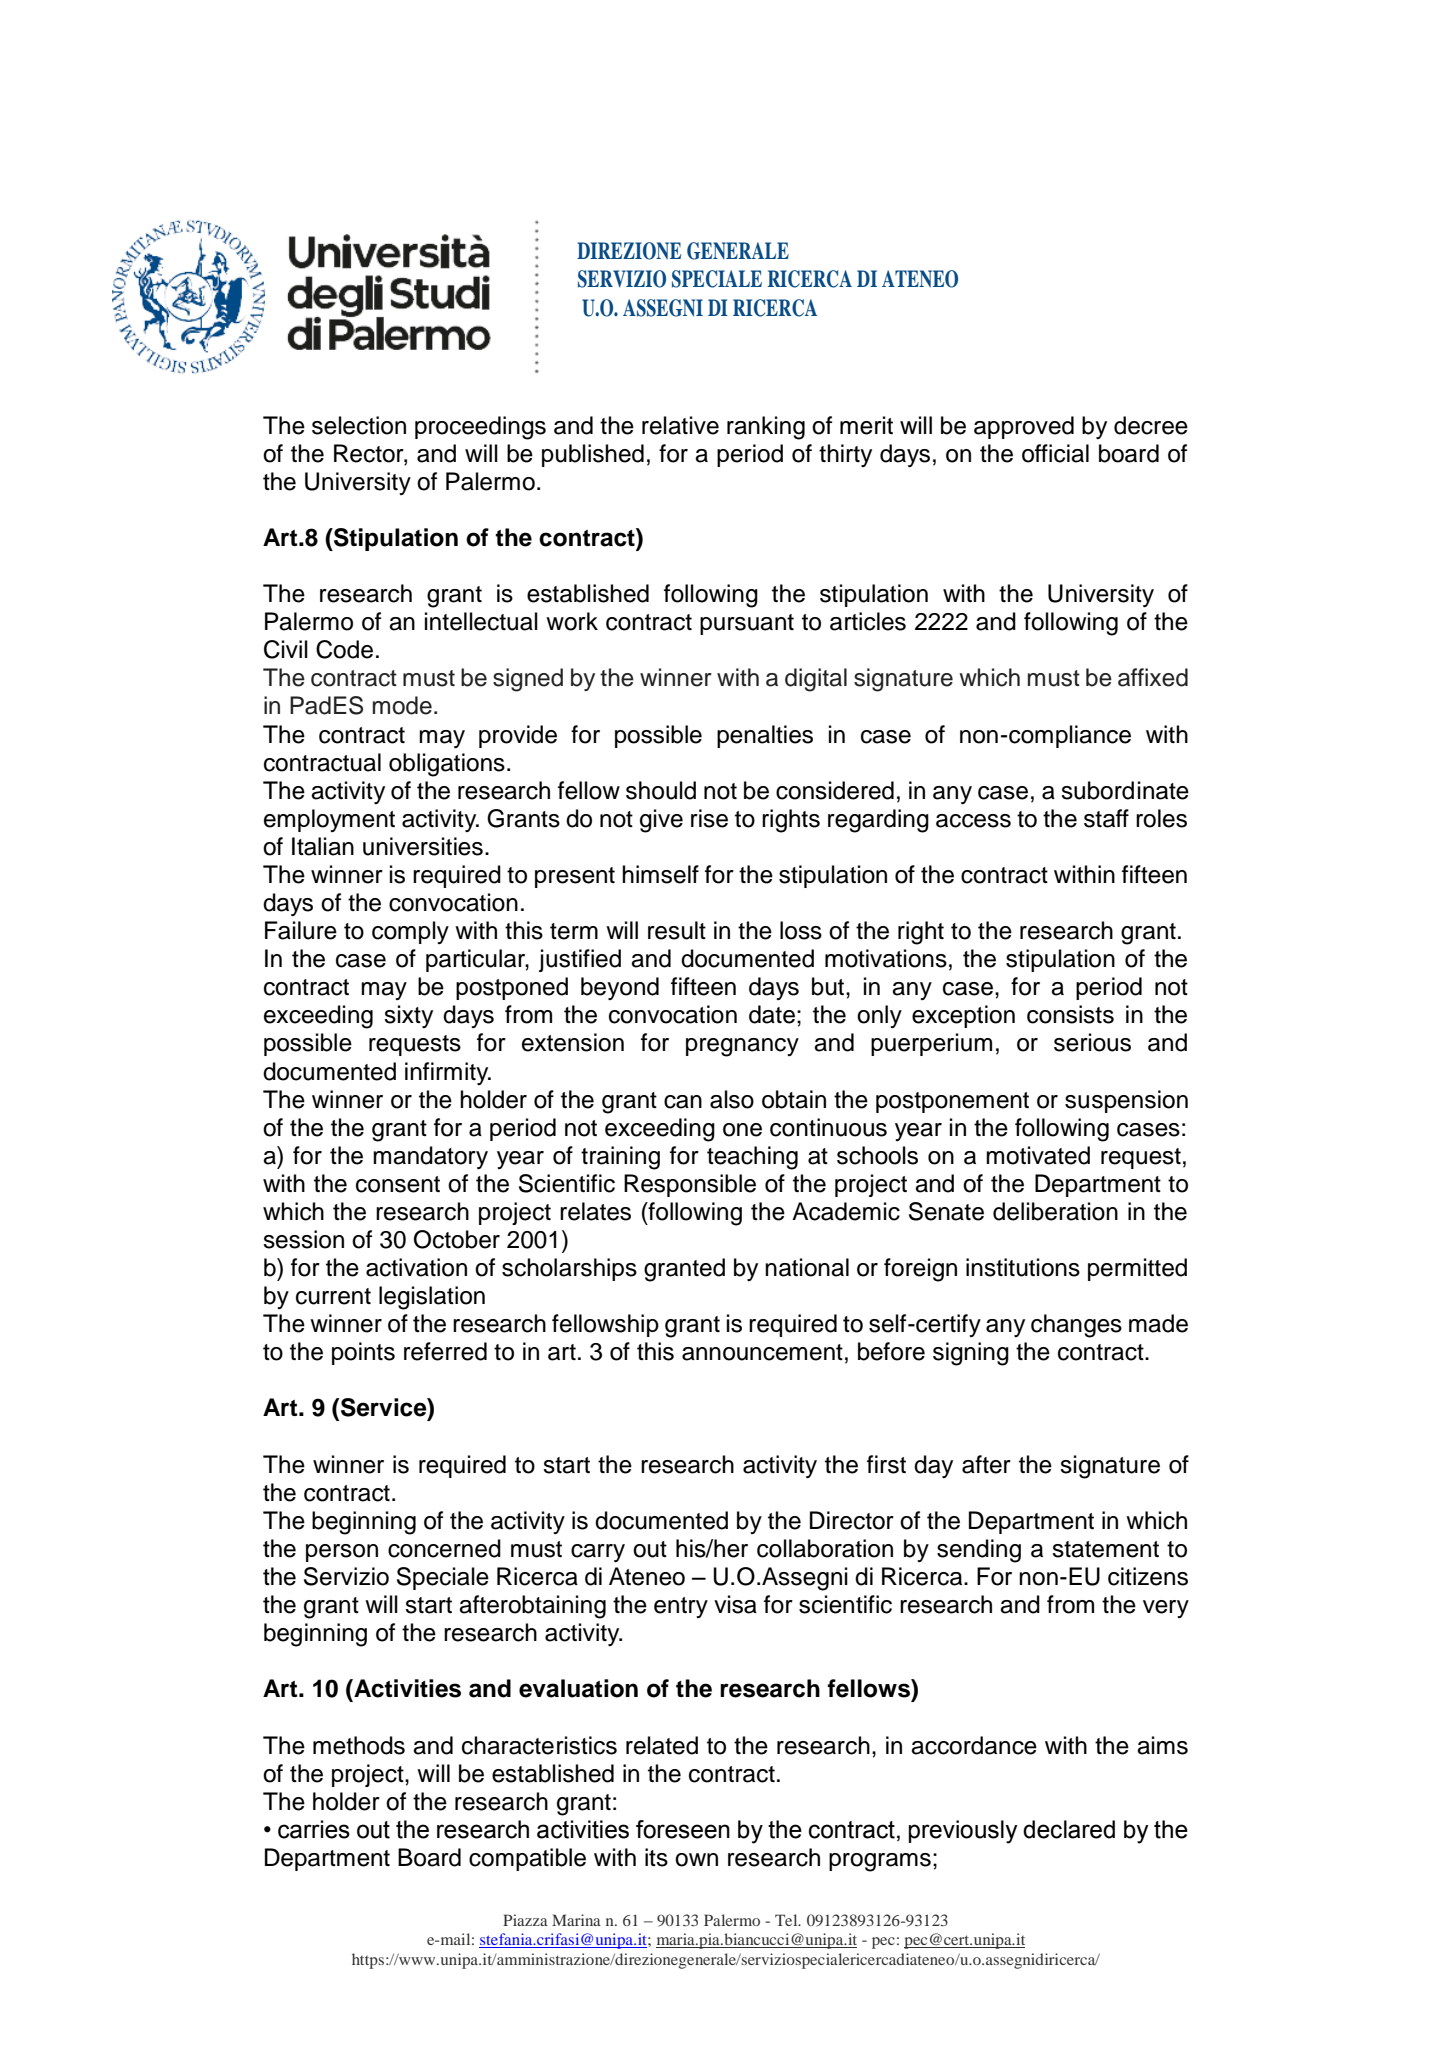 This screenshot has height=2056, width=1452. I want to click on official, so click(1055, 453).
